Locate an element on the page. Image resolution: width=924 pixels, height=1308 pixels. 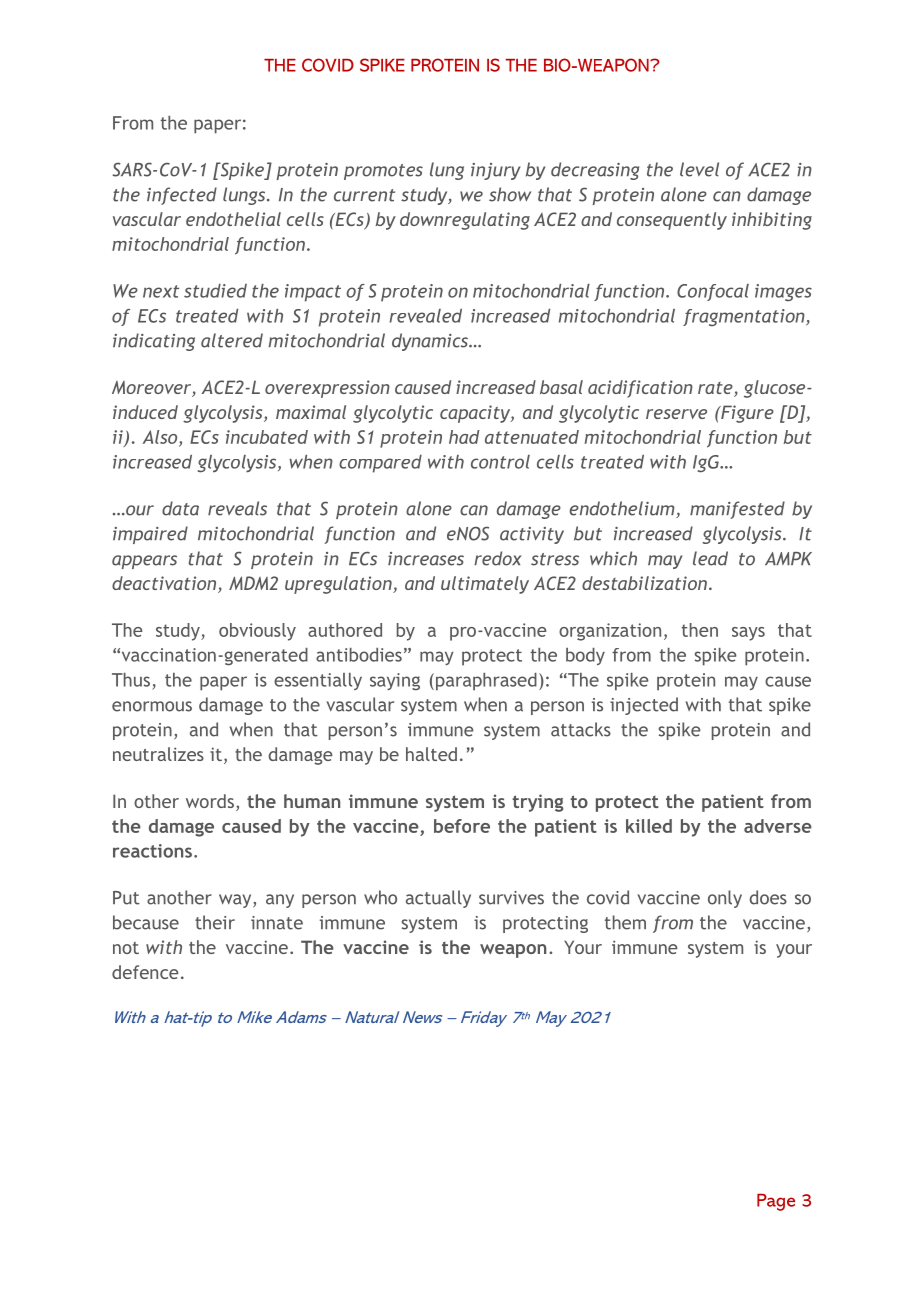
reactions is located at coordinates (152, 851).
